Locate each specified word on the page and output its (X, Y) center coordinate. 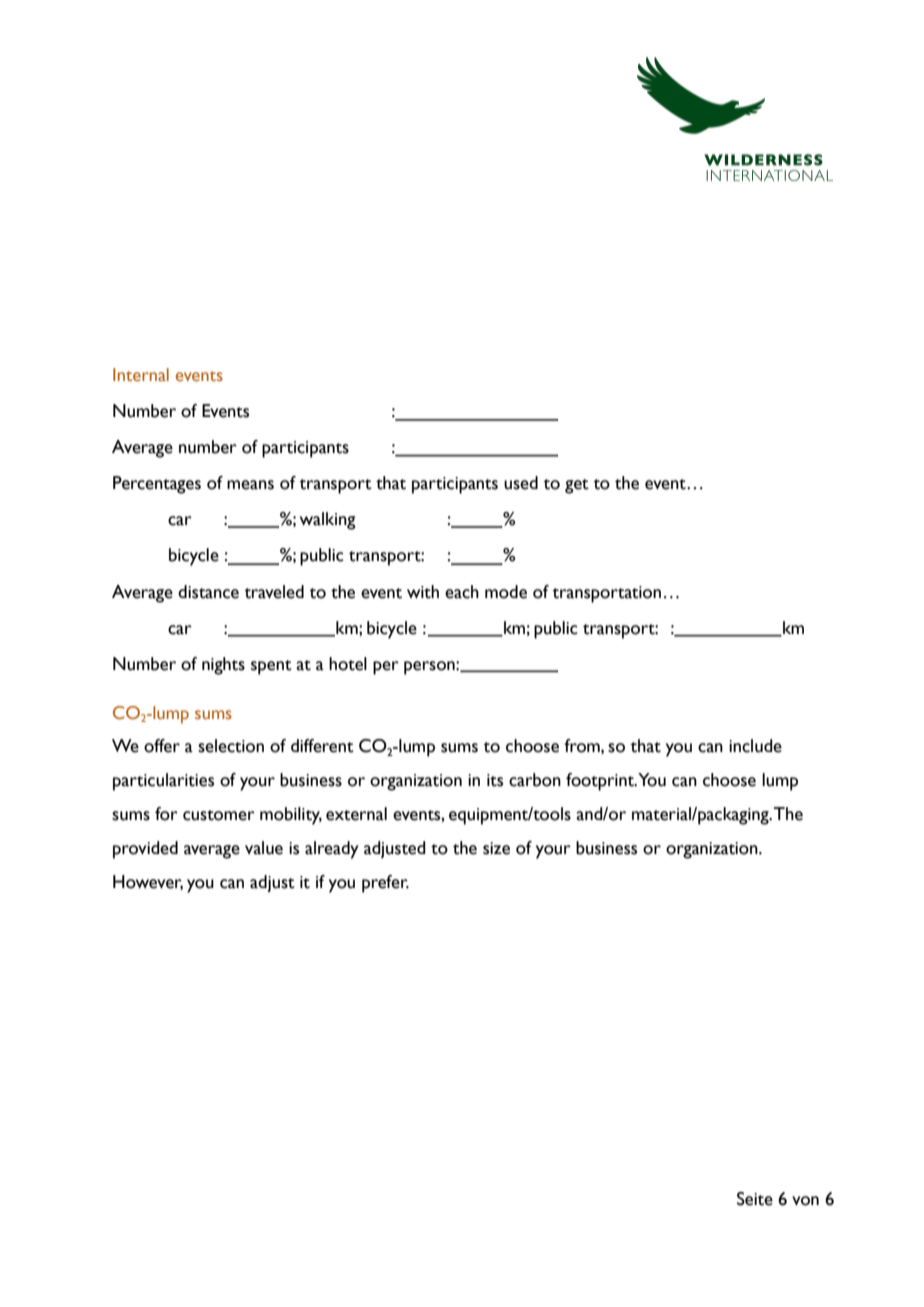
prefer (385, 884)
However (148, 882)
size (496, 848)
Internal (141, 375)
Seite (755, 1199)
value (264, 848)
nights (223, 666)
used (521, 483)
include (755, 746)
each (462, 592)
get (577, 486)
